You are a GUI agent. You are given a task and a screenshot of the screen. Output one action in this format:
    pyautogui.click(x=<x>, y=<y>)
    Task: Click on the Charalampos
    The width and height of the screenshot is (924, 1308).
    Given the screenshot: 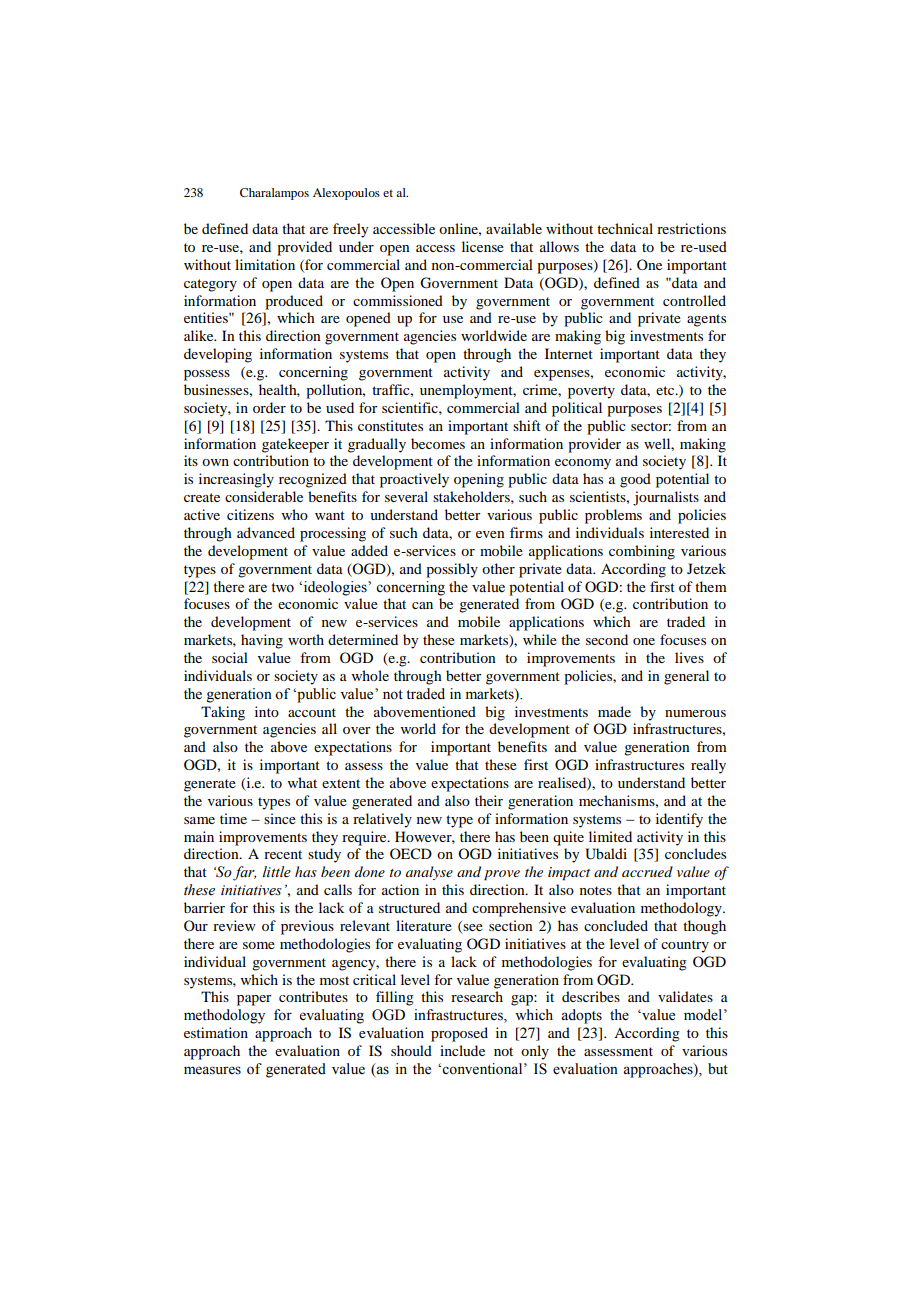 What is the action you would take?
    pyautogui.click(x=274, y=194)
